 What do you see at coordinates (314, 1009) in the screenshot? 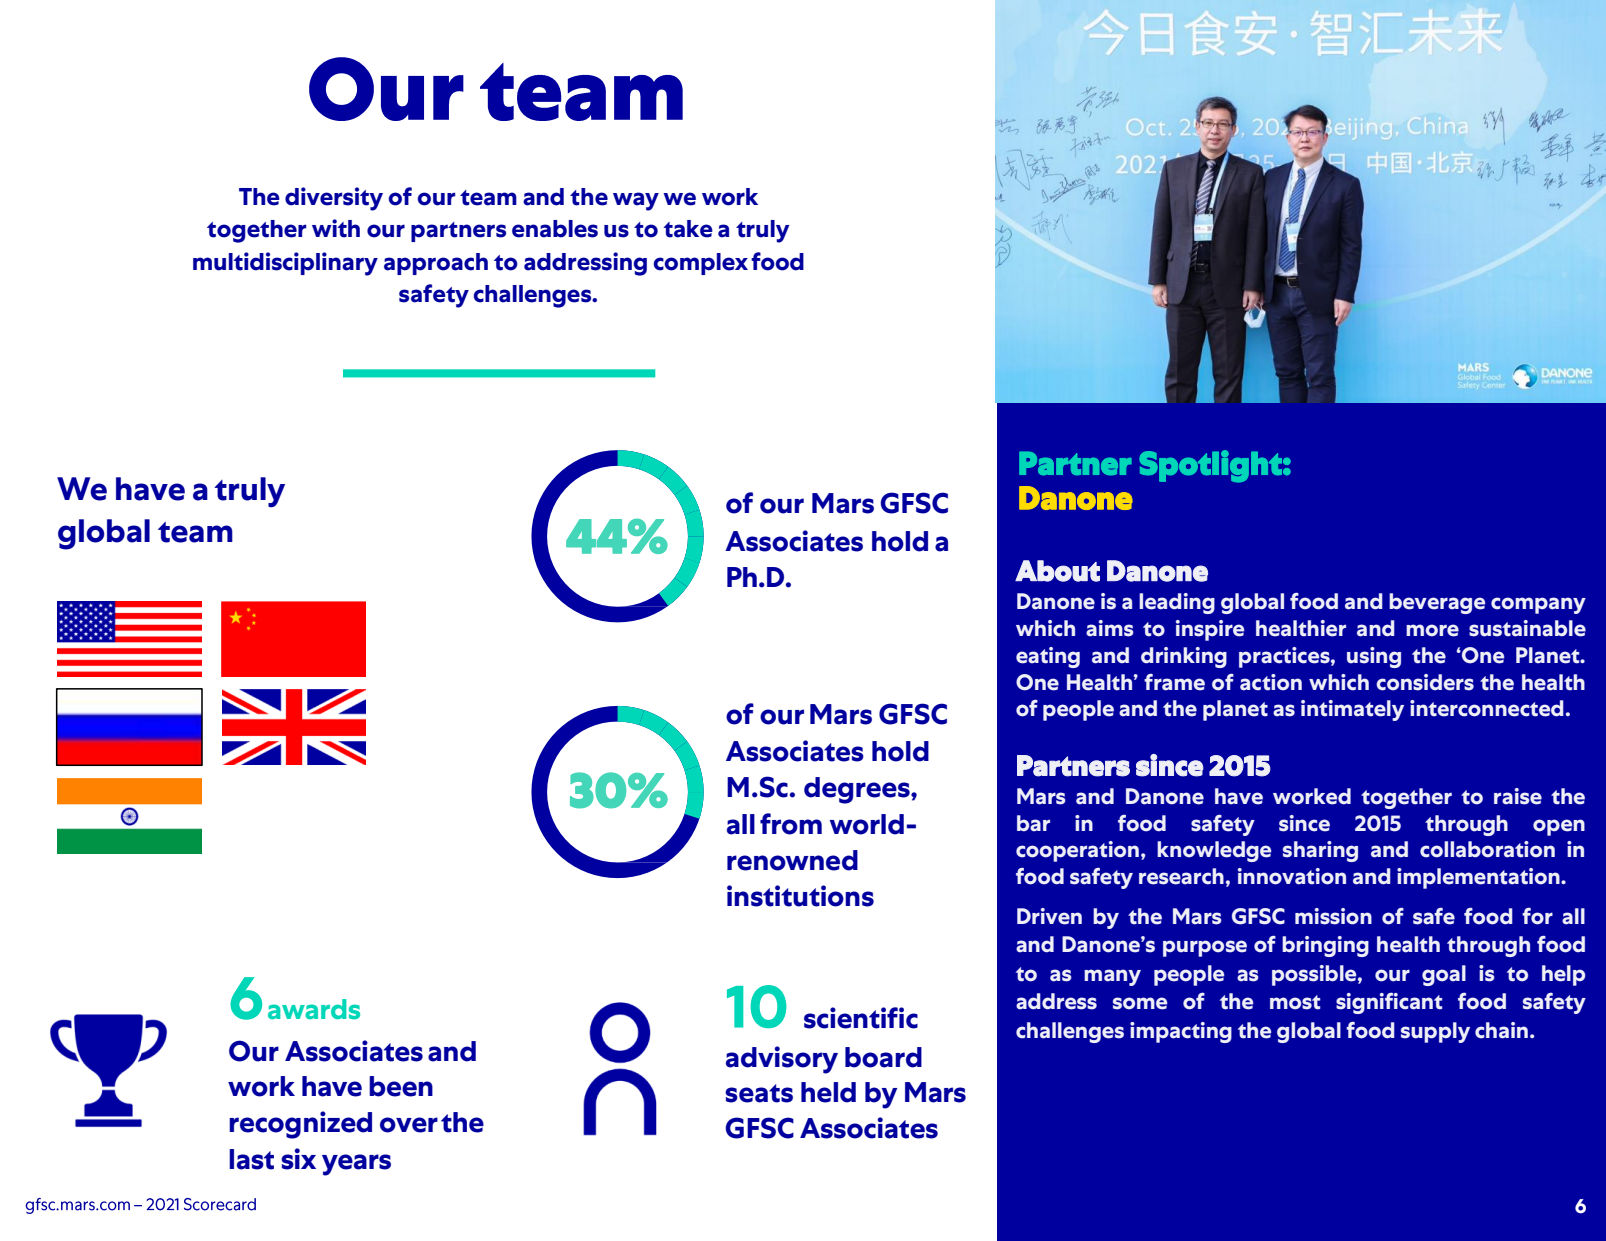
I see `awards` at bounding box center [314, 1009].
